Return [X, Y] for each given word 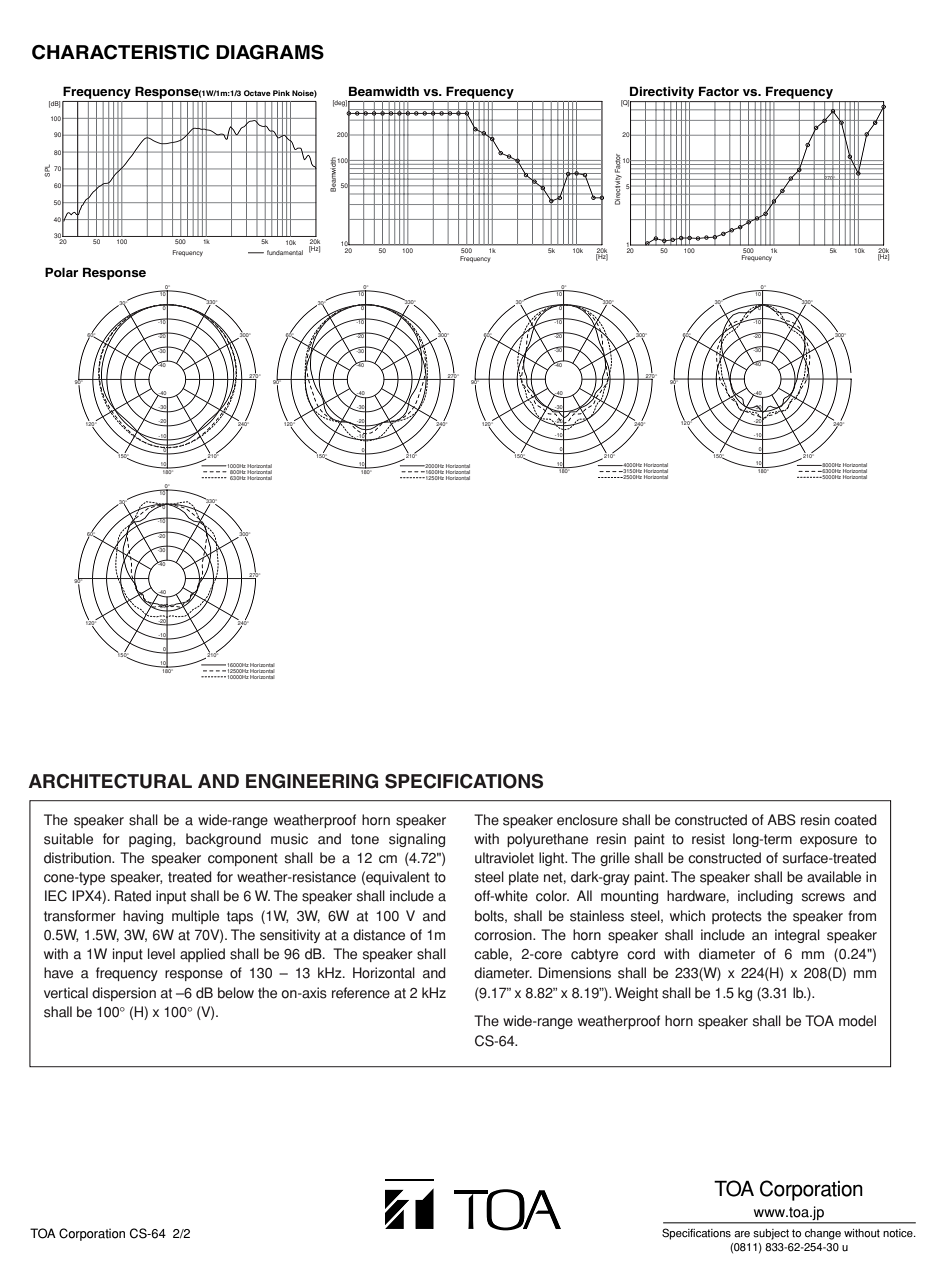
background [223, 840]
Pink [281, 93]
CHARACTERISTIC [120, 52]
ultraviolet [504, 858]
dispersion [124, 994]
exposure [828, 841]
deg [340, 103]
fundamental [285, 252]
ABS [781, 820]
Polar [61, 272]
